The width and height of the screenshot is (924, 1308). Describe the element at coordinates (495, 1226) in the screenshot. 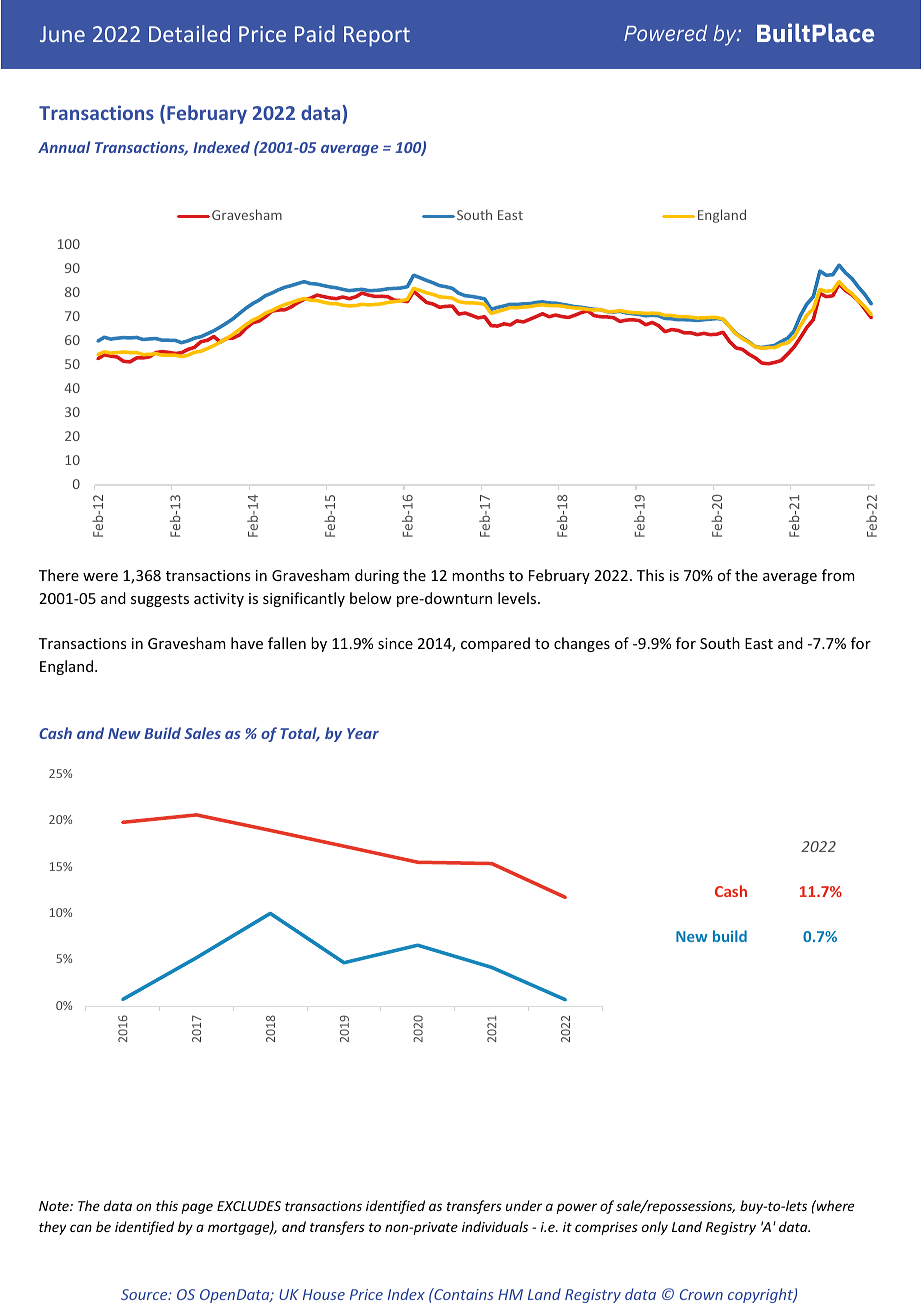

I see `individuals` at that location.
